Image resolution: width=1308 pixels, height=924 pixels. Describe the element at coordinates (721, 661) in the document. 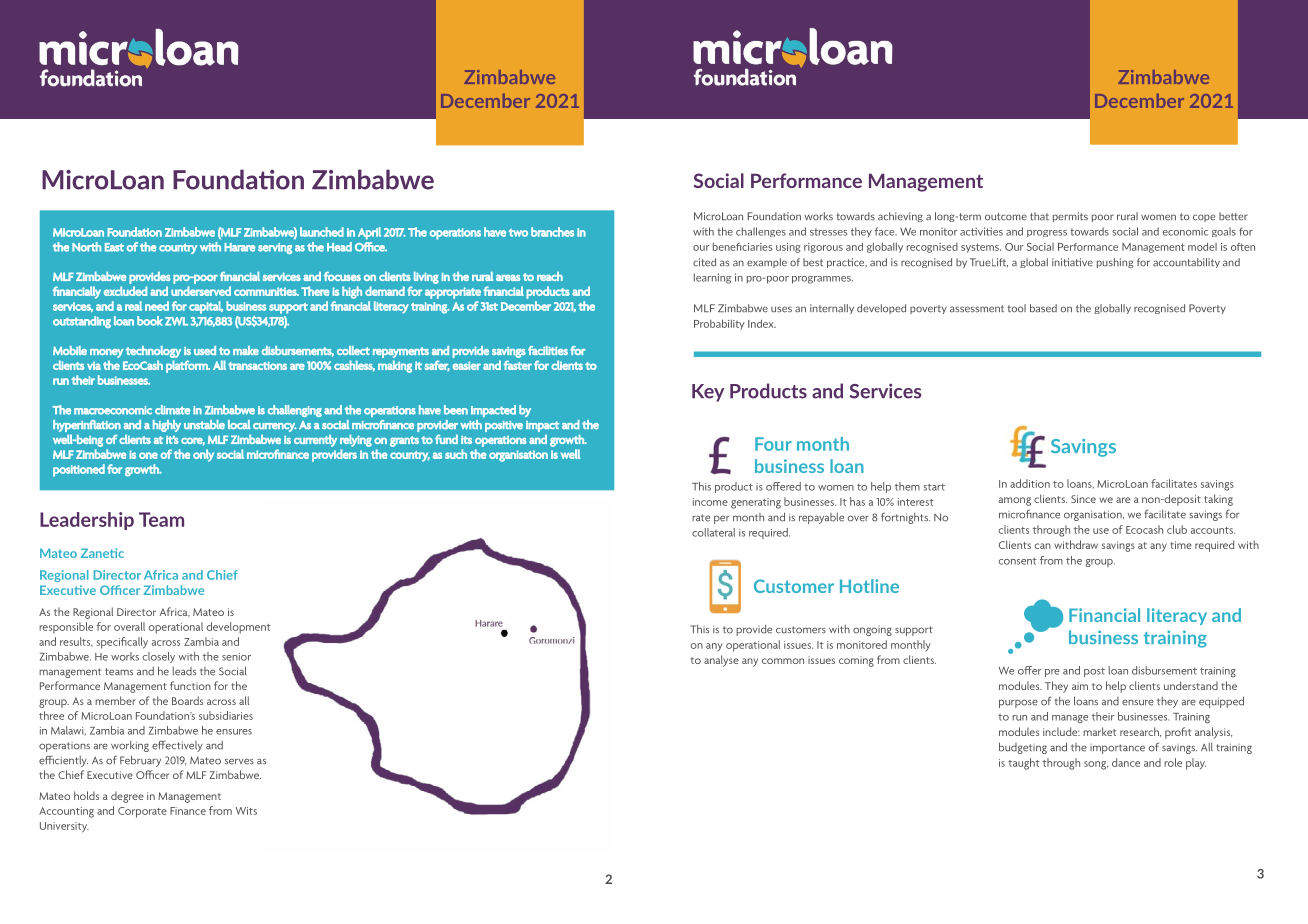

I see `analyse` at that location.
